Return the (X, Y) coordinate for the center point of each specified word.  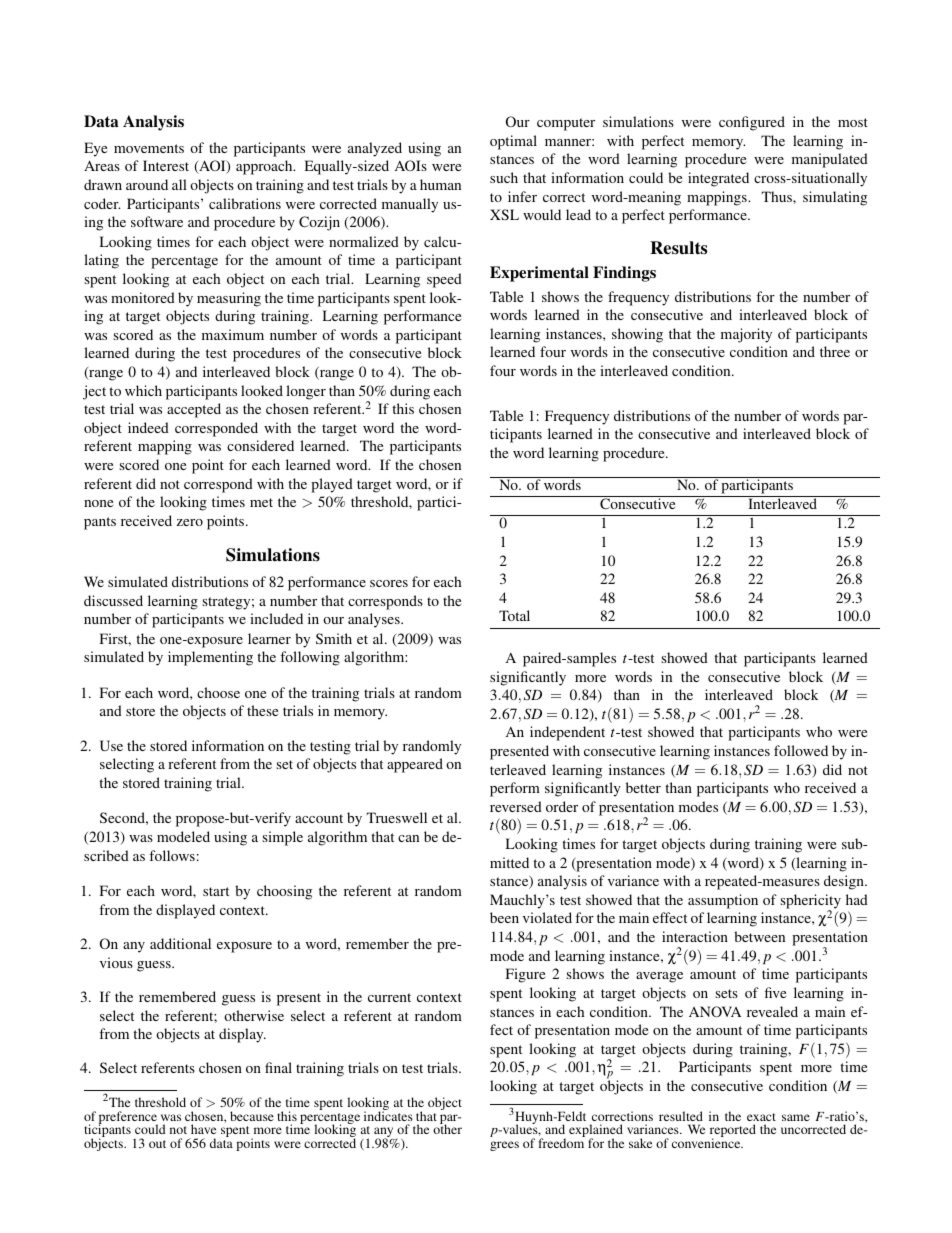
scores (389, 583)
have (203, 1129)
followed (801, 750)
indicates (388, 1115)
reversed (516, 806)
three (835, 351)
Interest (166, 165)
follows (172, 855)
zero (190, 522)
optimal (513, 142)
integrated (718, 179)
